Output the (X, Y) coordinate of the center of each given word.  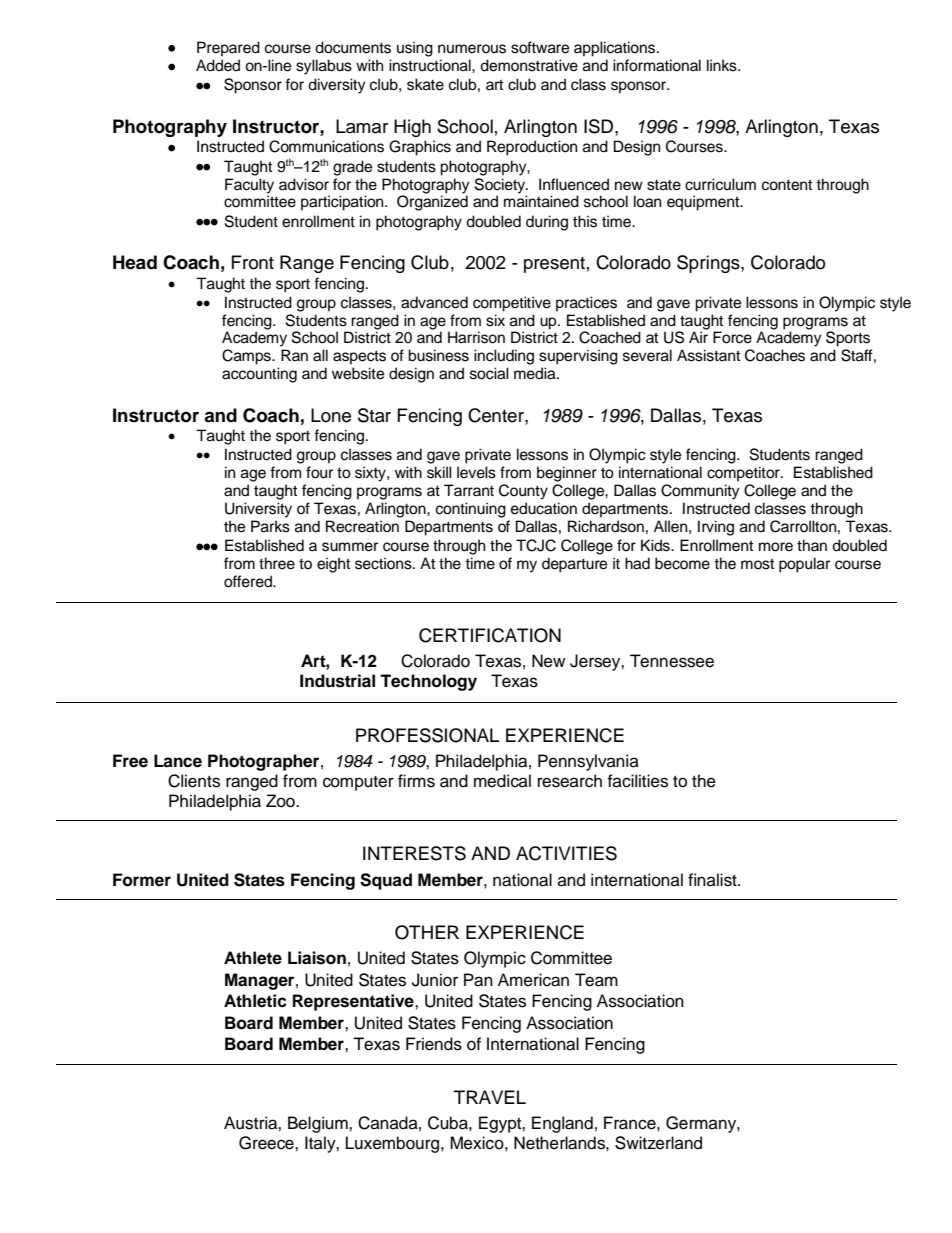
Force (732, 337)
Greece (267, 1143)
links (723, 65)
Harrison (476, 337)
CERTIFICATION (490, 635)
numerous (472, 49)
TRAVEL (490, 1097)
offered (249, 581)
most (757, 564)
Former (142, 880)
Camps (247, 357)
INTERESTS (414, 853)
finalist (713, 880)
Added (218, 65)
